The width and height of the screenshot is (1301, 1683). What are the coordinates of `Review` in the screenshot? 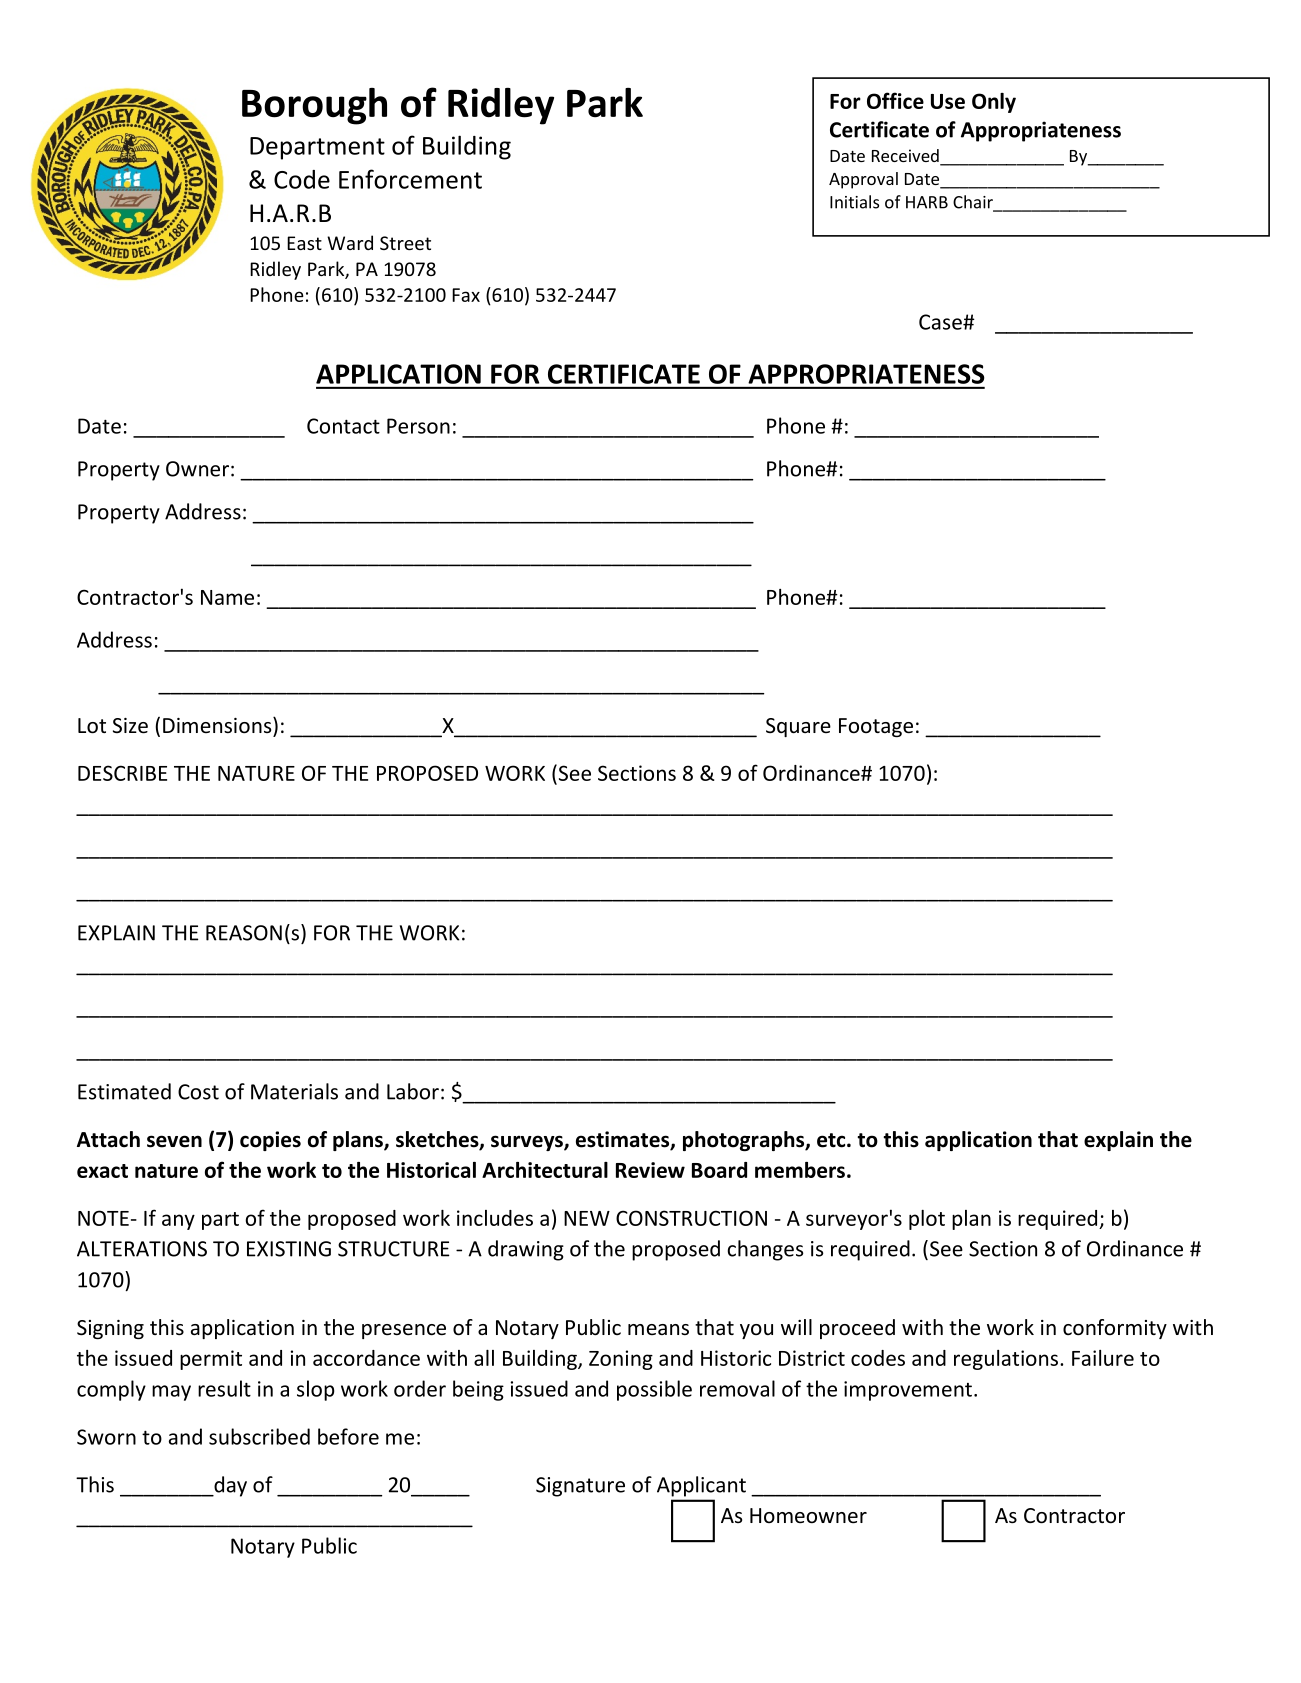 It's located at (650, 1170).
